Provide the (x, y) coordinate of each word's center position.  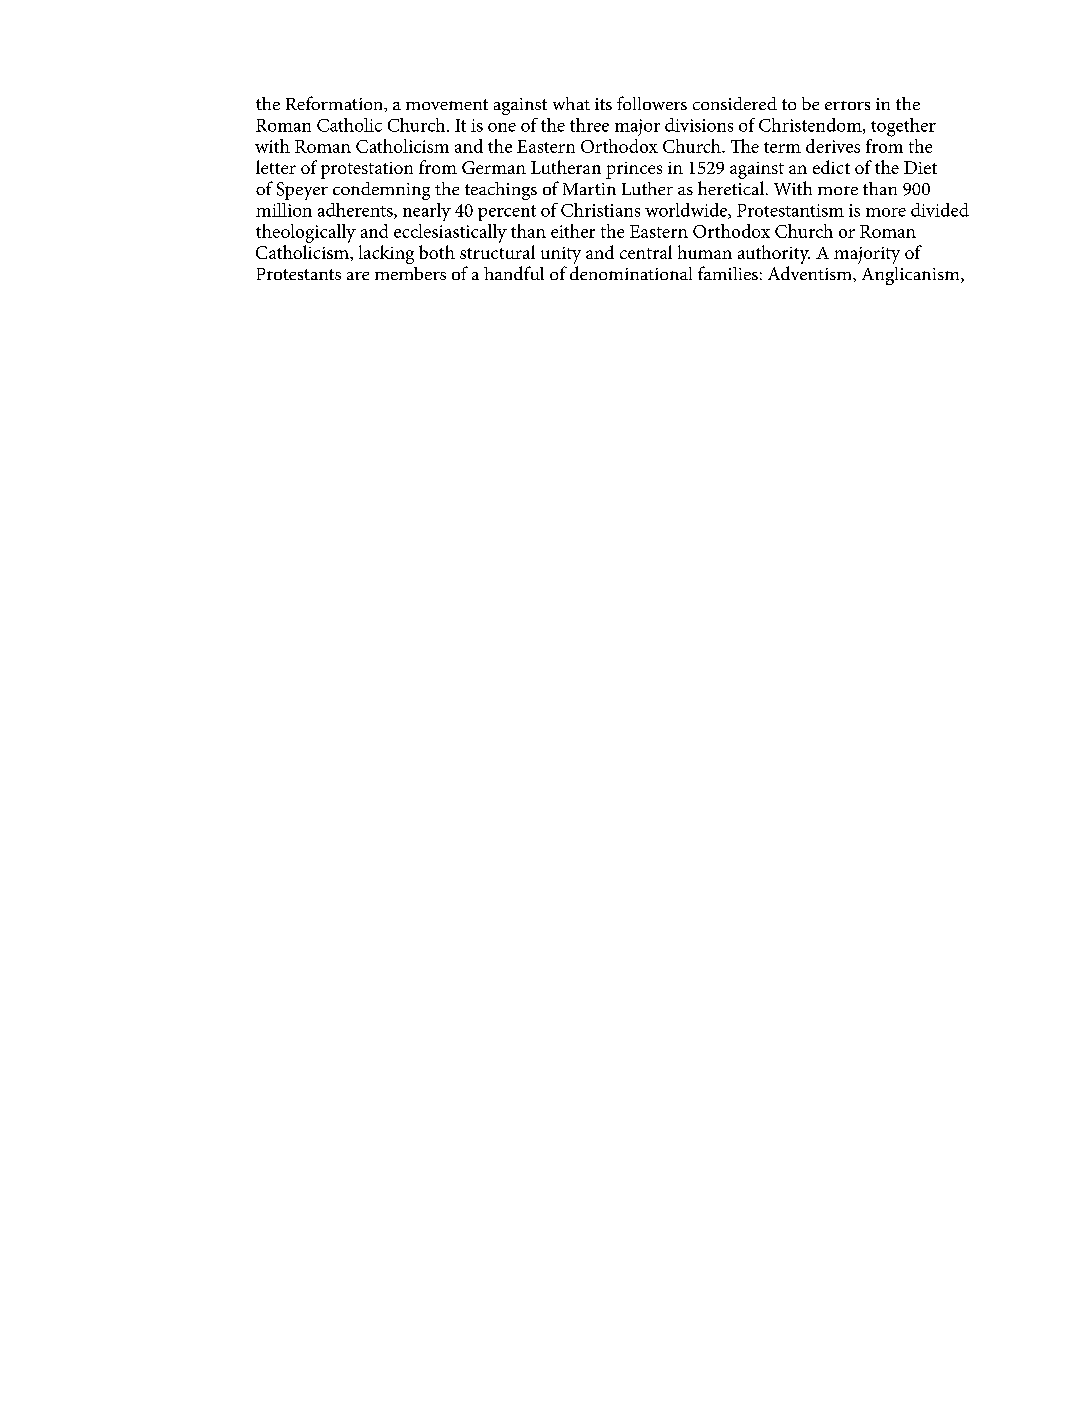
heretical (732, 188)
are (358, 276)
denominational (631, 273)
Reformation (336, 104)
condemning (381, 191)
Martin (589, 189)
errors (847, 105)
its (603, 104)
